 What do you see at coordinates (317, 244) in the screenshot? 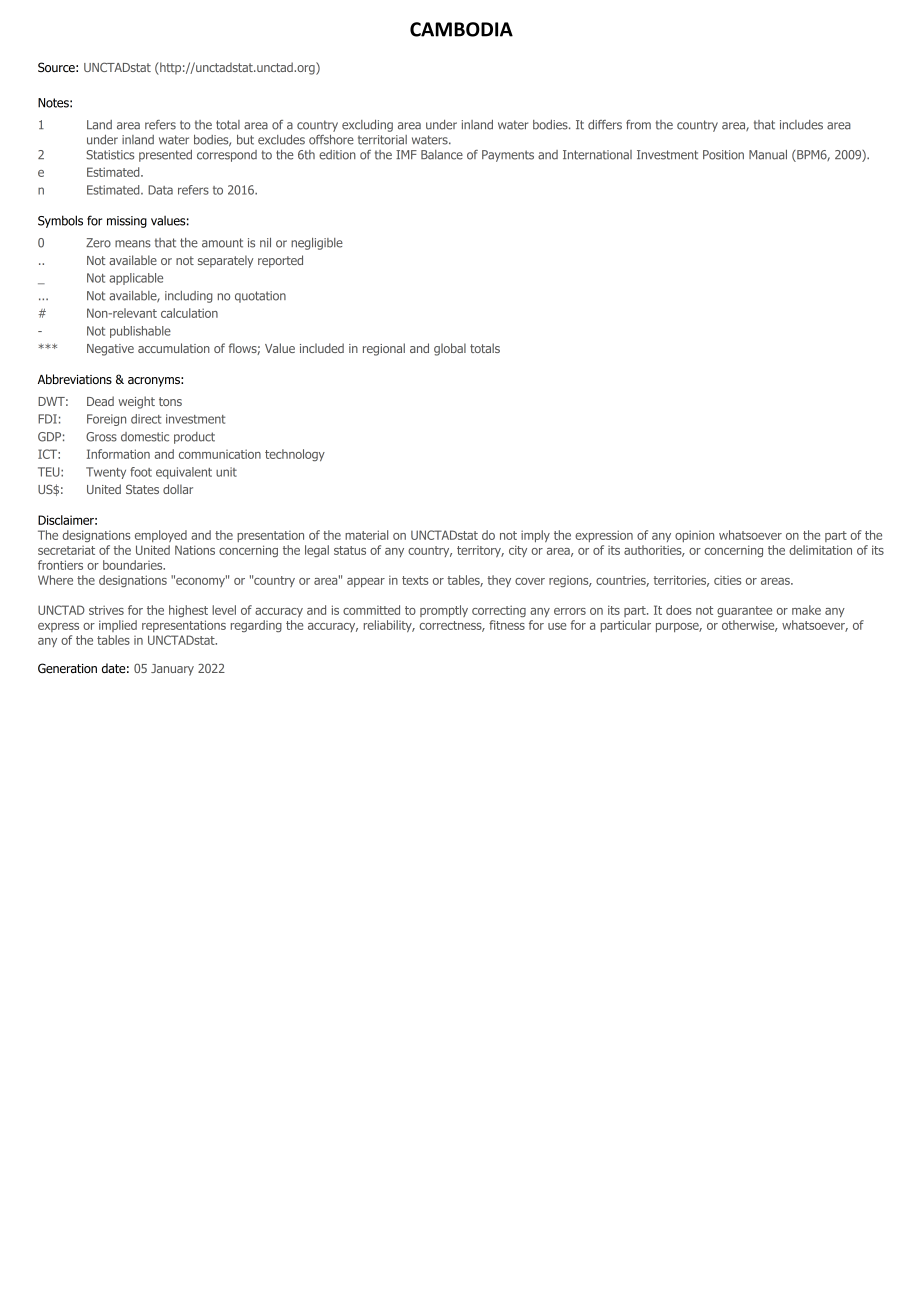
I see `negligible` at bounding box center [317, 244].
